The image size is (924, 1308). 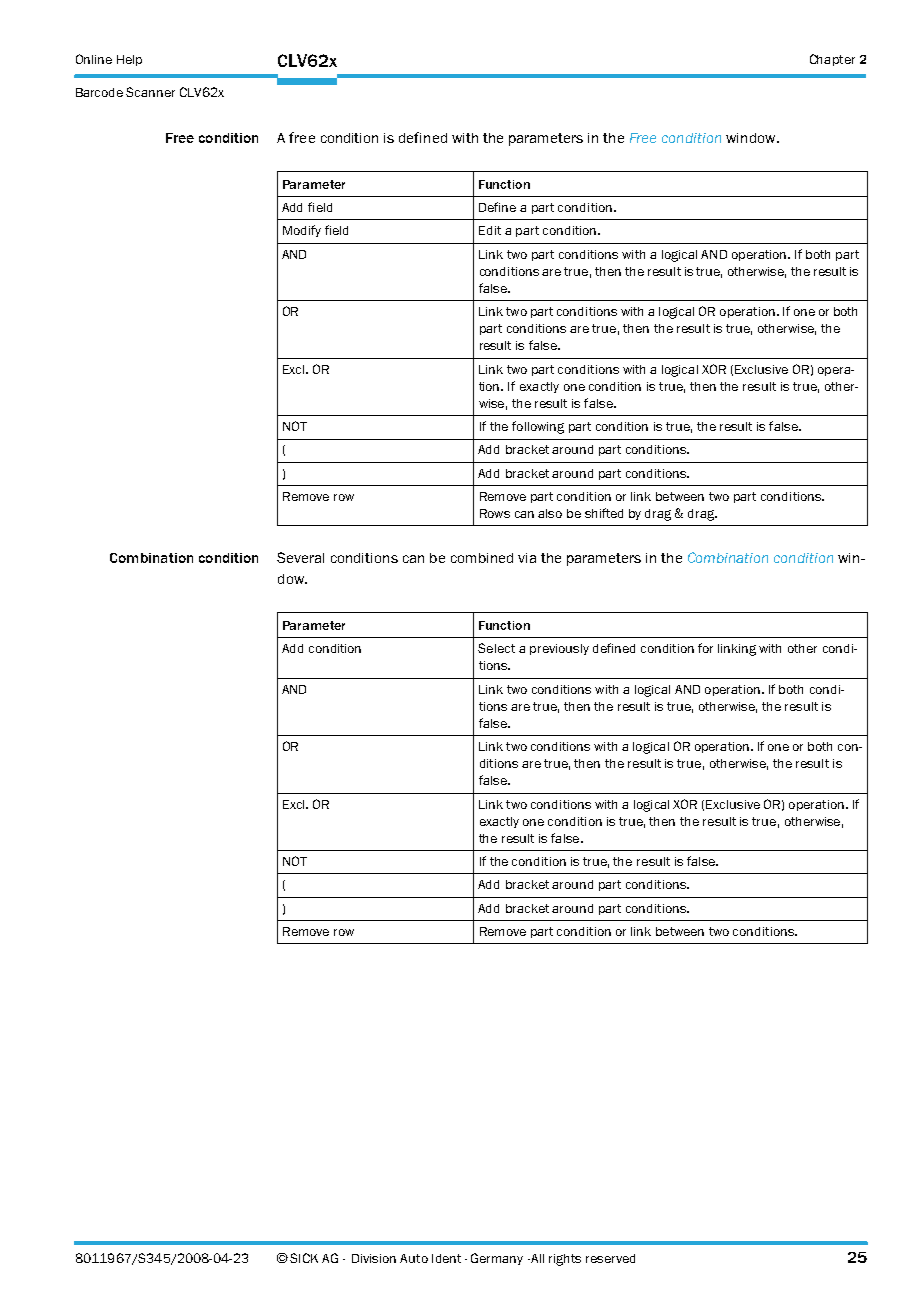 I want to click on Ident, so click(x=446, y=1258).
